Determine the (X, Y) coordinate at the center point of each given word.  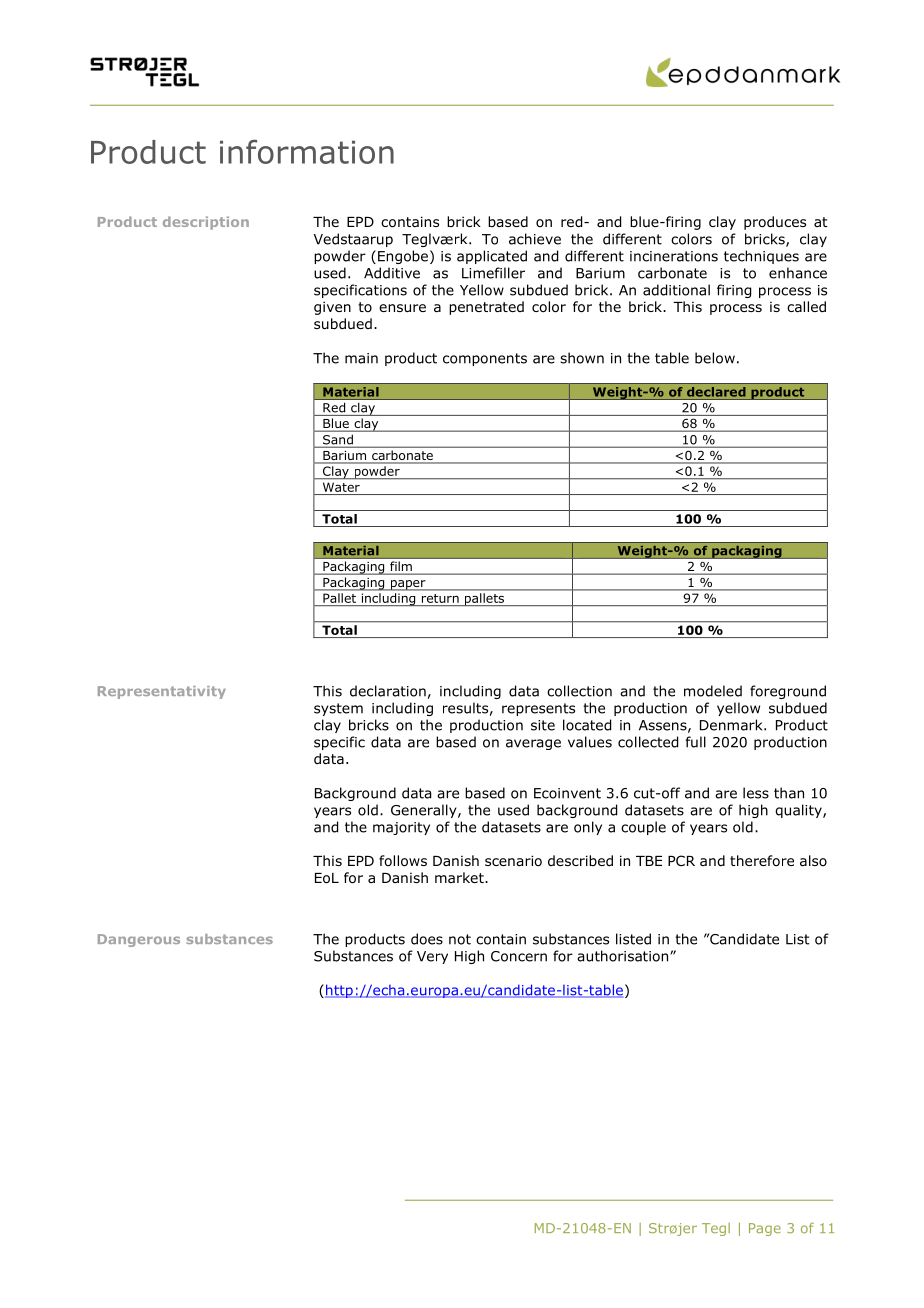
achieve (535, 239)
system (338, 709)
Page (765, 1229)
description (206, 223)
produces (775, 223)
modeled (713, 691)
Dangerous (139, 940)
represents (538, 709)
